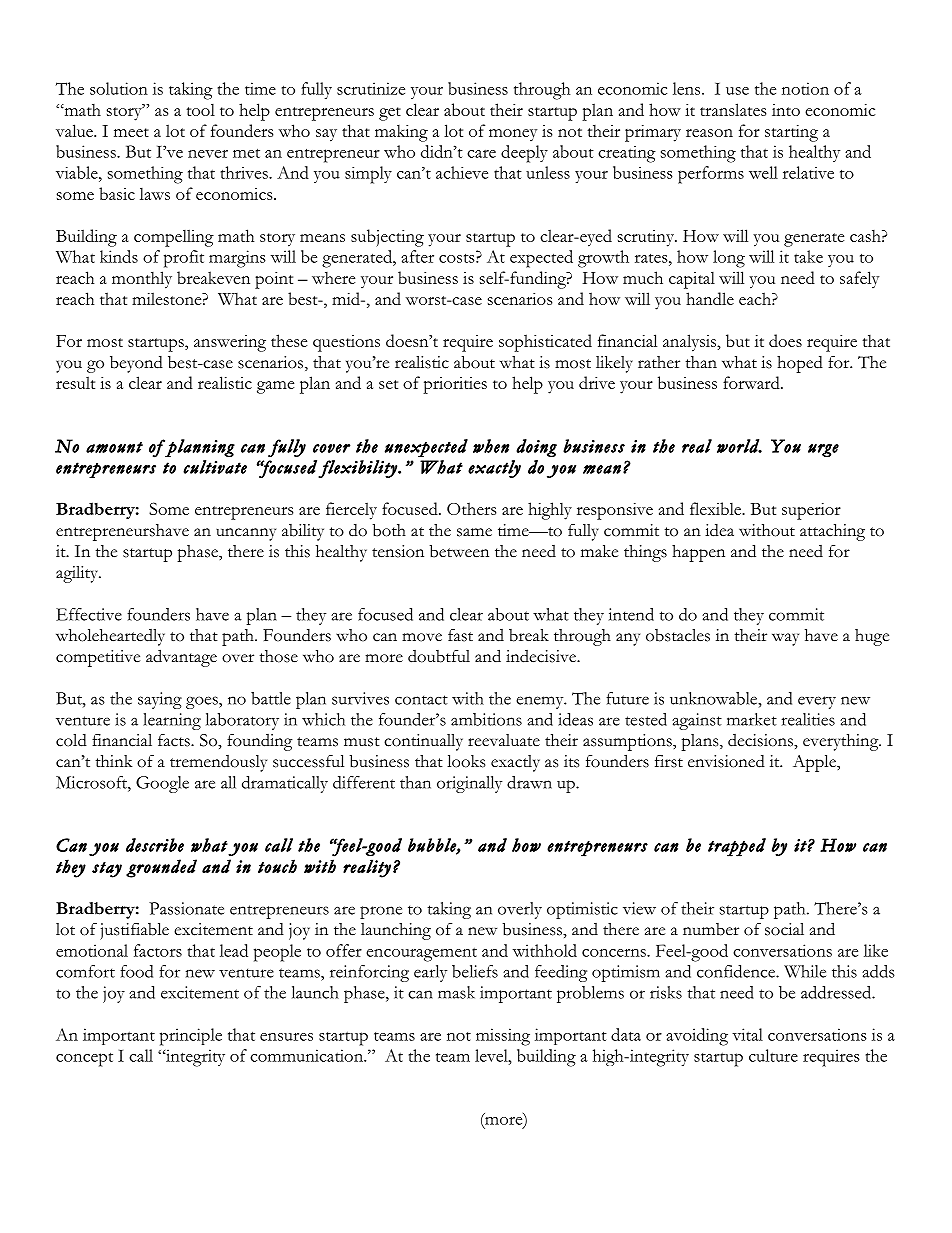 This image has width=952, height=1233. Describe the element at coordinates (832, 532) in the image. I see `attaching` at that location.
